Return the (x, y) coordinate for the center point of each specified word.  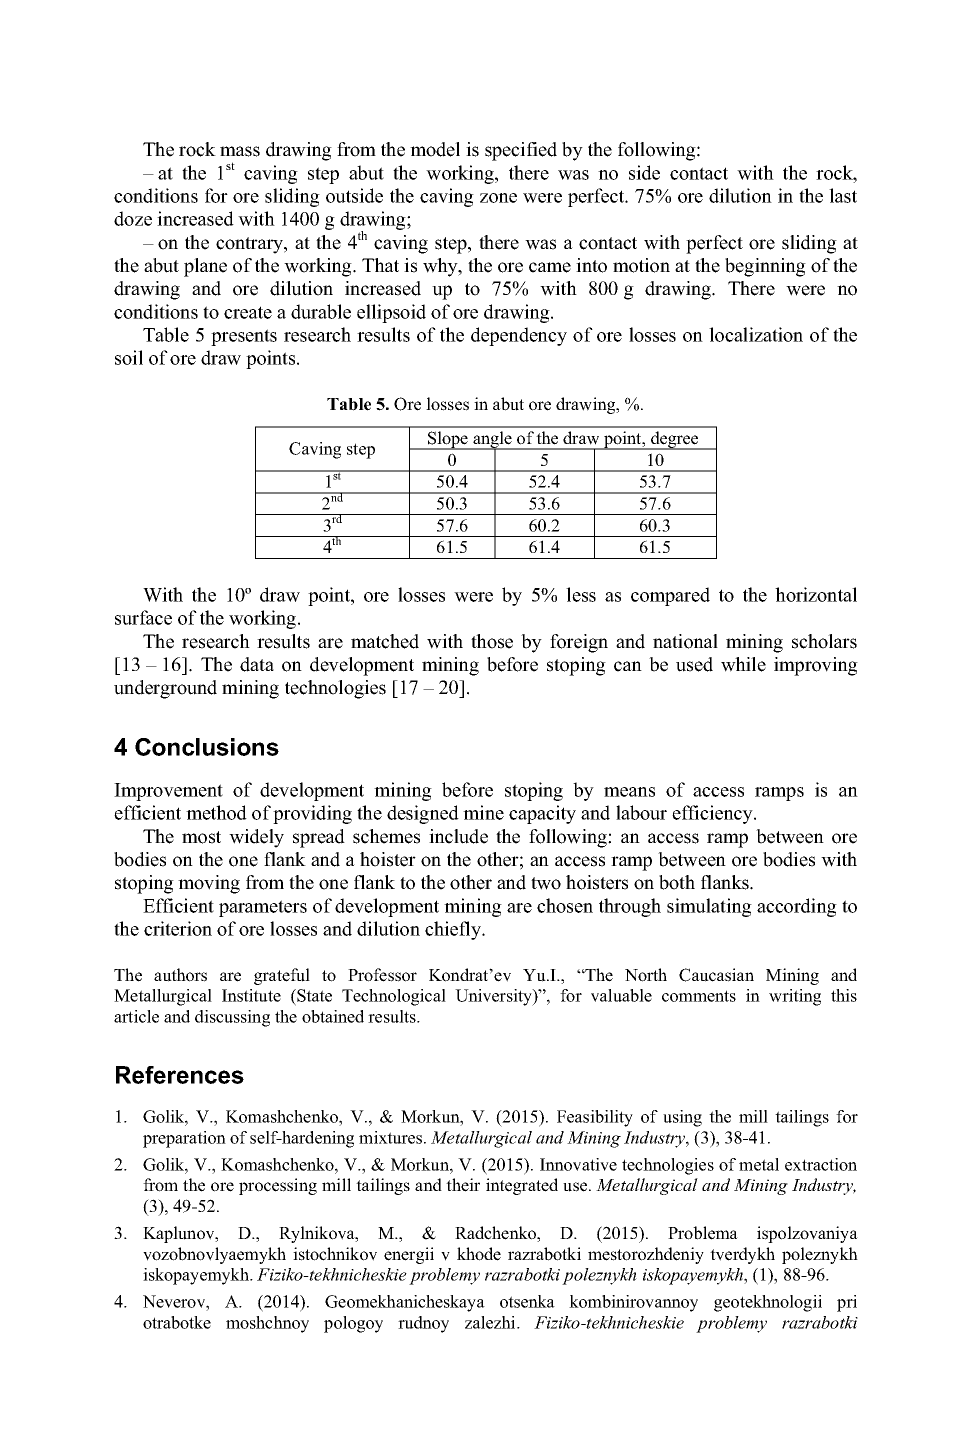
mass (240, 151)
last (843, 195)
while (743, 664)
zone (498, 198)
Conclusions (207, 747)
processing (278, 1186)
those (492, 641)
